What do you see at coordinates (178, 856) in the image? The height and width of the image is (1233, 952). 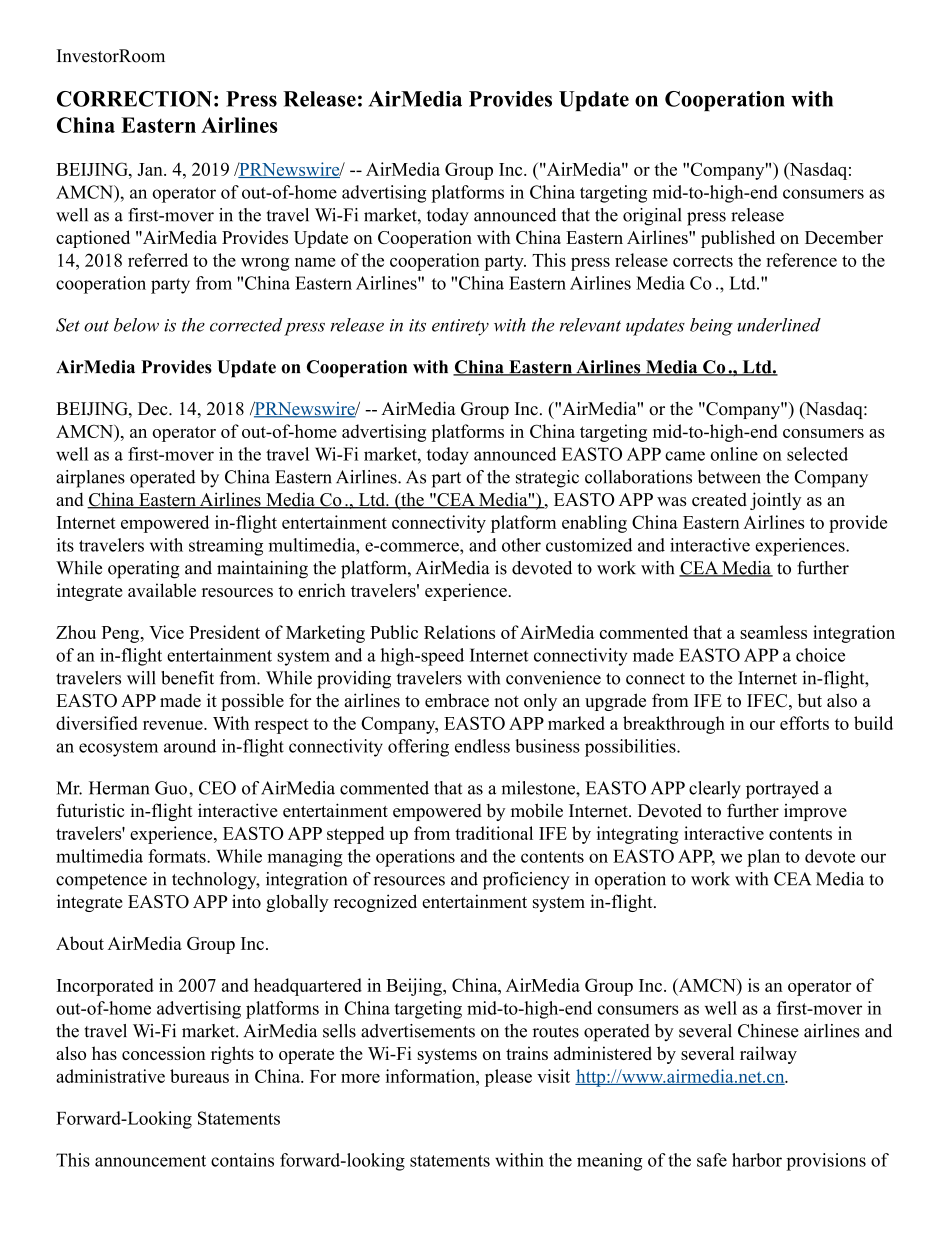 I see `formats` at bounding box center [178, 856].
